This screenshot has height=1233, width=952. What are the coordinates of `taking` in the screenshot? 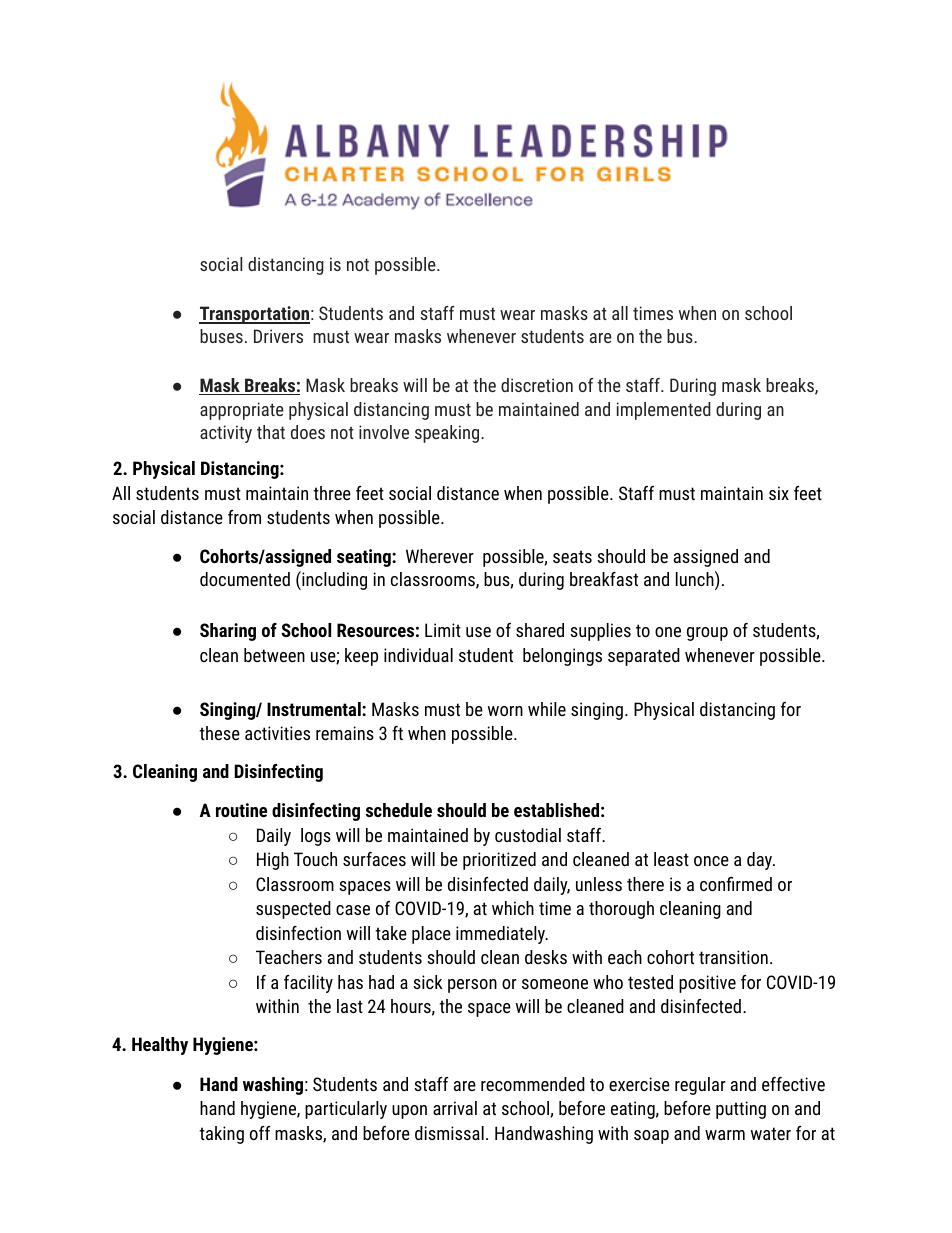 It's located at (221, 1135).
